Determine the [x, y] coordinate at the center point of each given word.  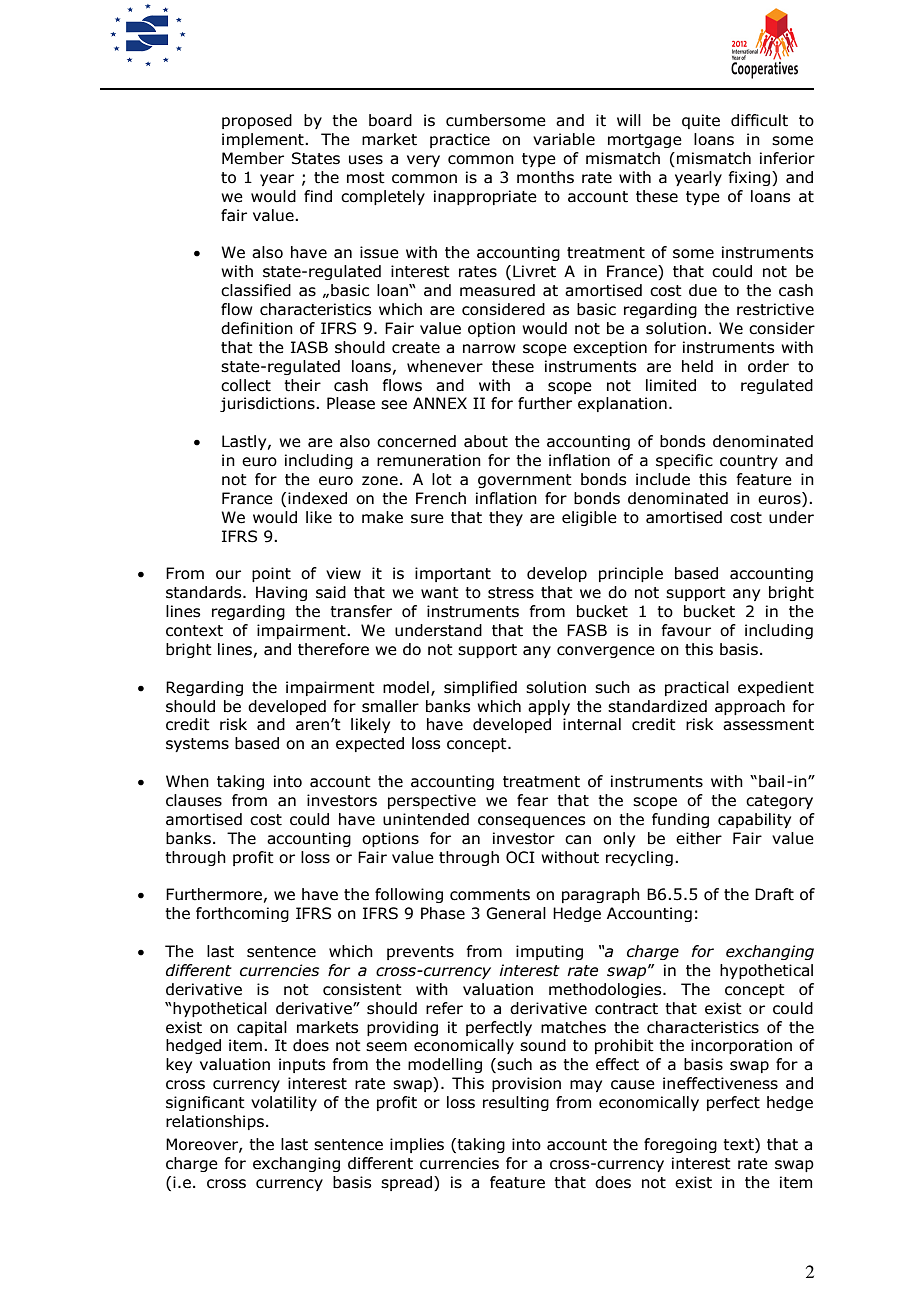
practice [460, 140]
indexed [317, 498]
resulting [516, 1103]
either [699, 838]
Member [253, 158]
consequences [531, 822]
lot [442, 479]
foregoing [680, 1145]
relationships [215, 1122]
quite [701, 121]
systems [197, 745]
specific [684, 461]
